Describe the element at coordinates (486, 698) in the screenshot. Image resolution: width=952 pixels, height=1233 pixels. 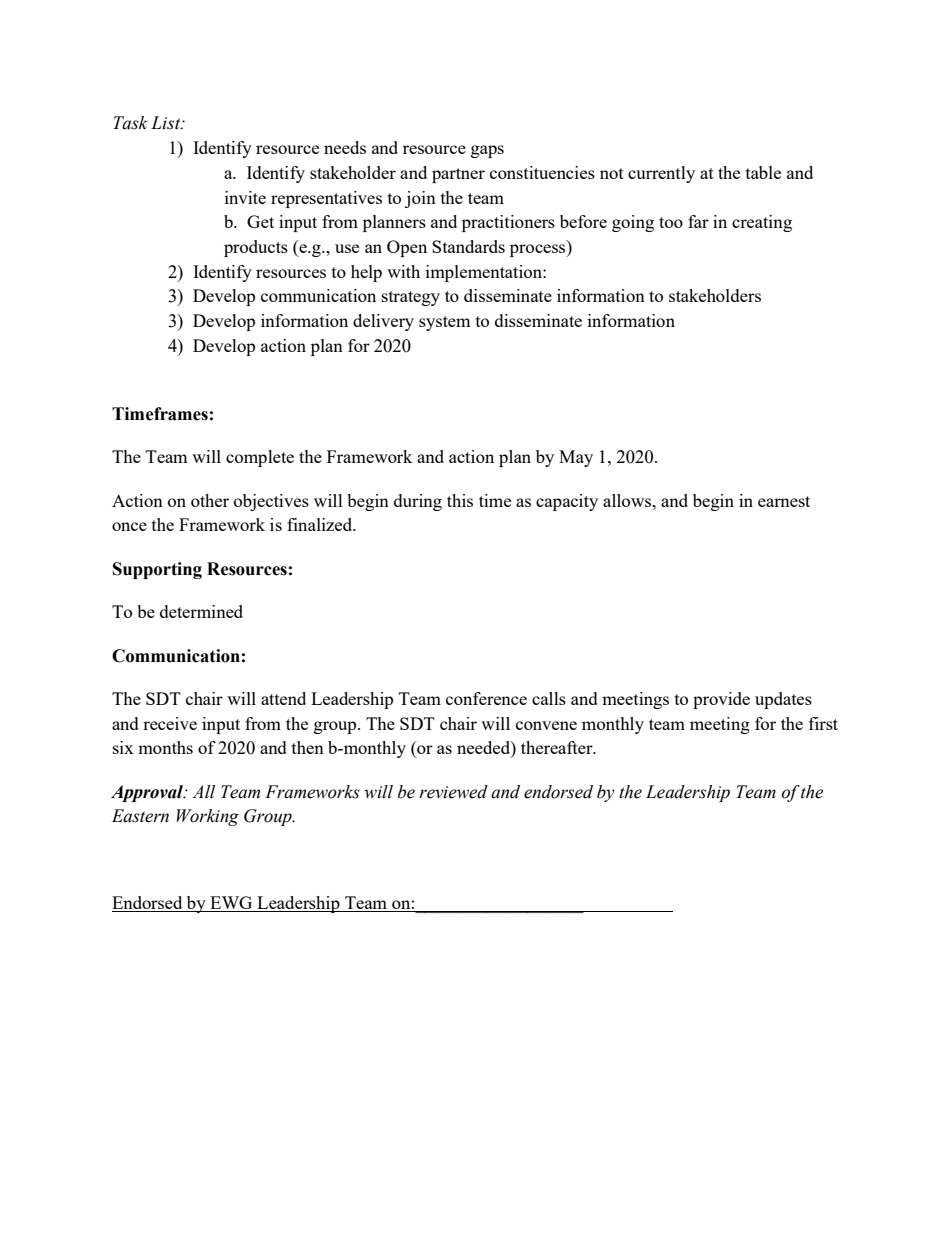
I see `conference` at that location.
